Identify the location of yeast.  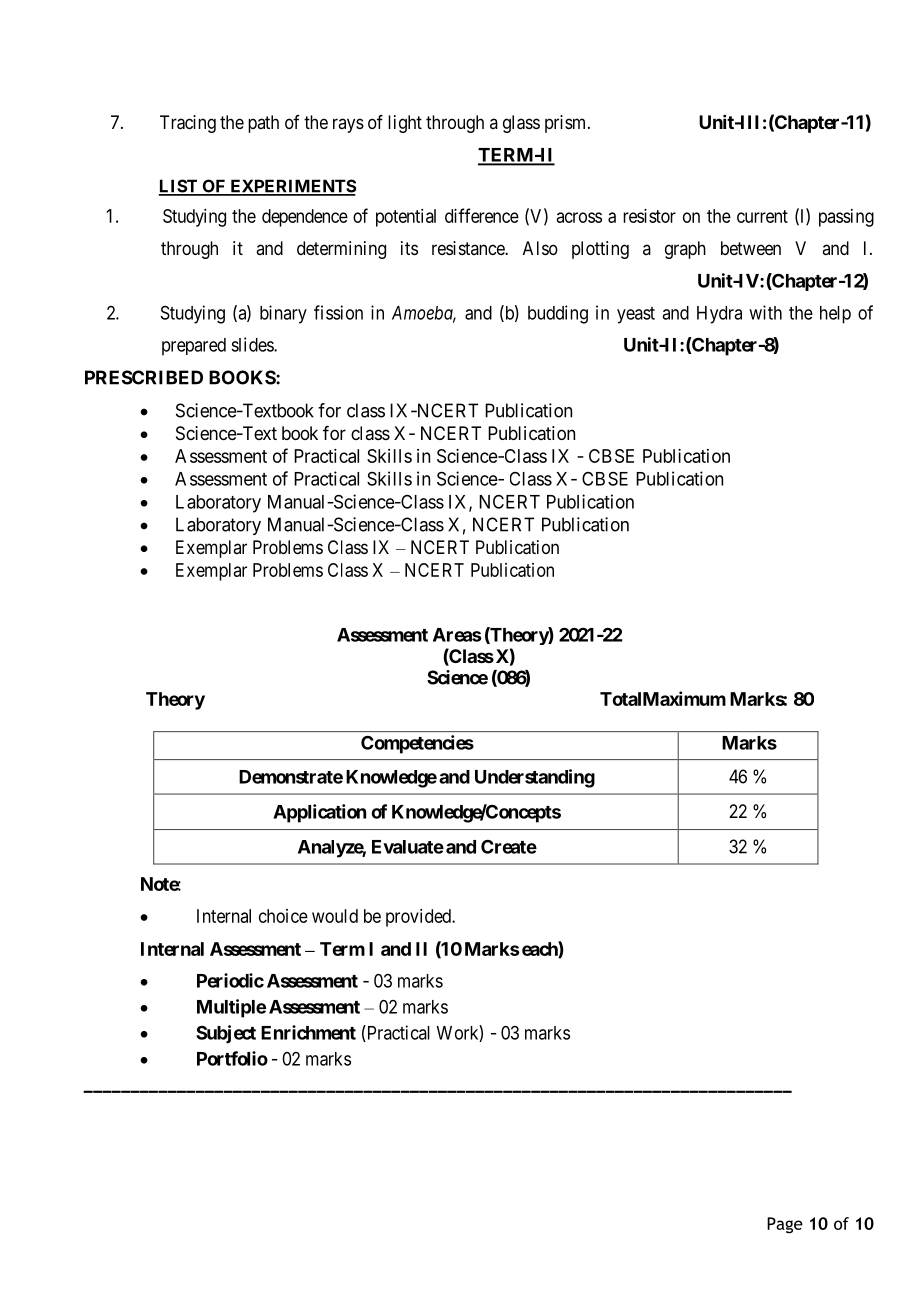
(636, 315).
